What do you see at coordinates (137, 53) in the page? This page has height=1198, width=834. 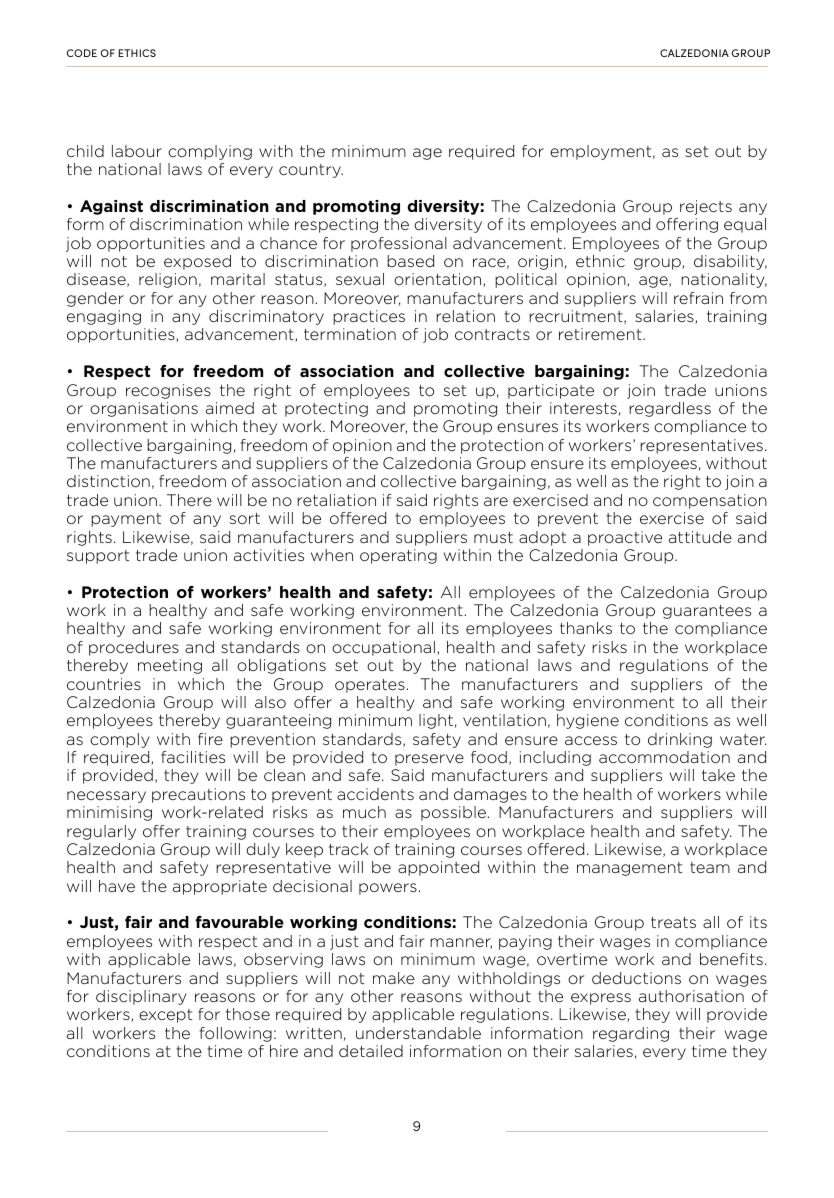 I see `ETHICS` at bounding box center [137, 53].
